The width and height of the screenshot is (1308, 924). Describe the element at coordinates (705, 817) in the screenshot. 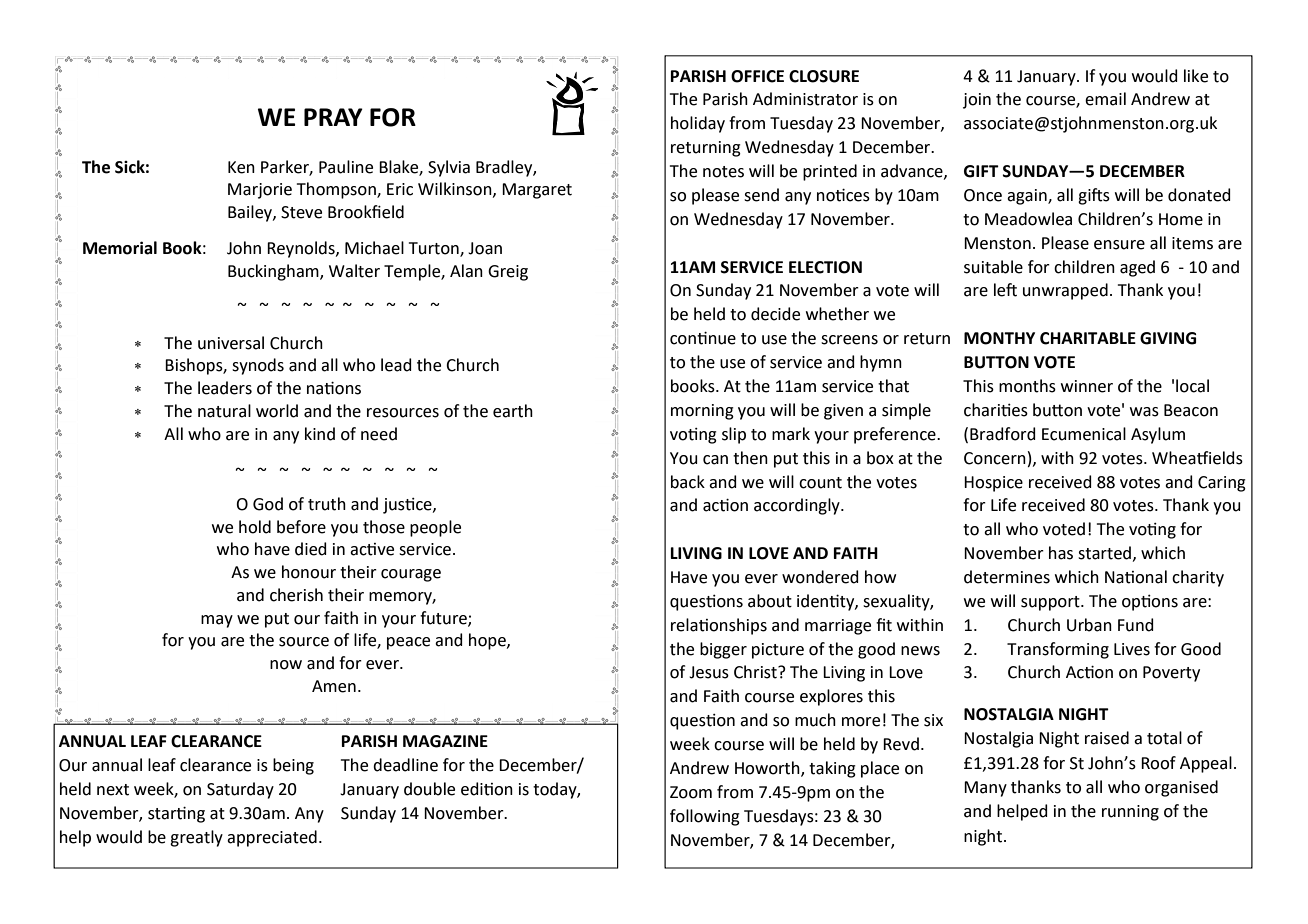

I see `following` at that location.
